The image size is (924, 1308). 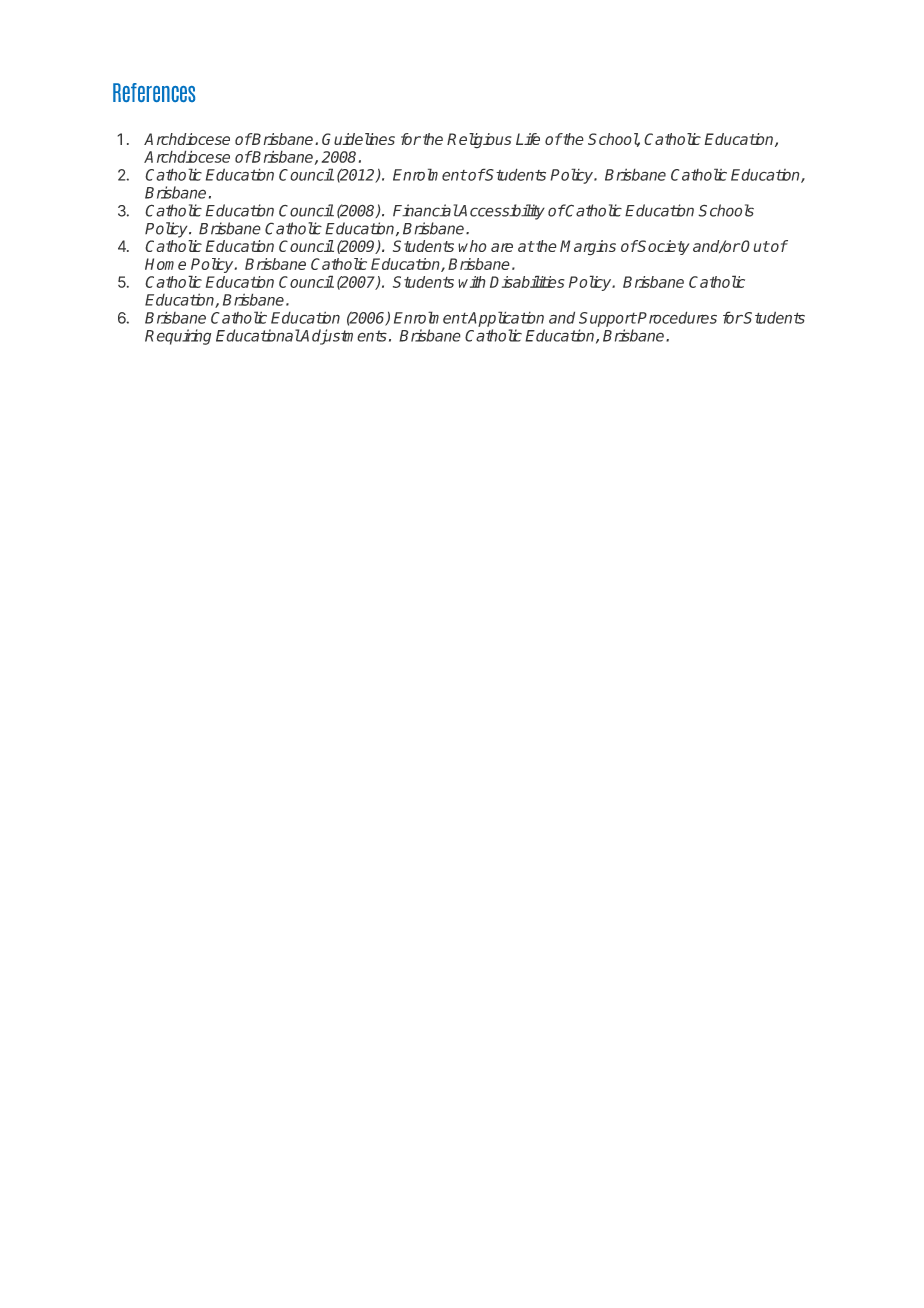 What do you see at coordinates (608, 319) in the page?
I see `Support` at bounding box center [608, 319].
